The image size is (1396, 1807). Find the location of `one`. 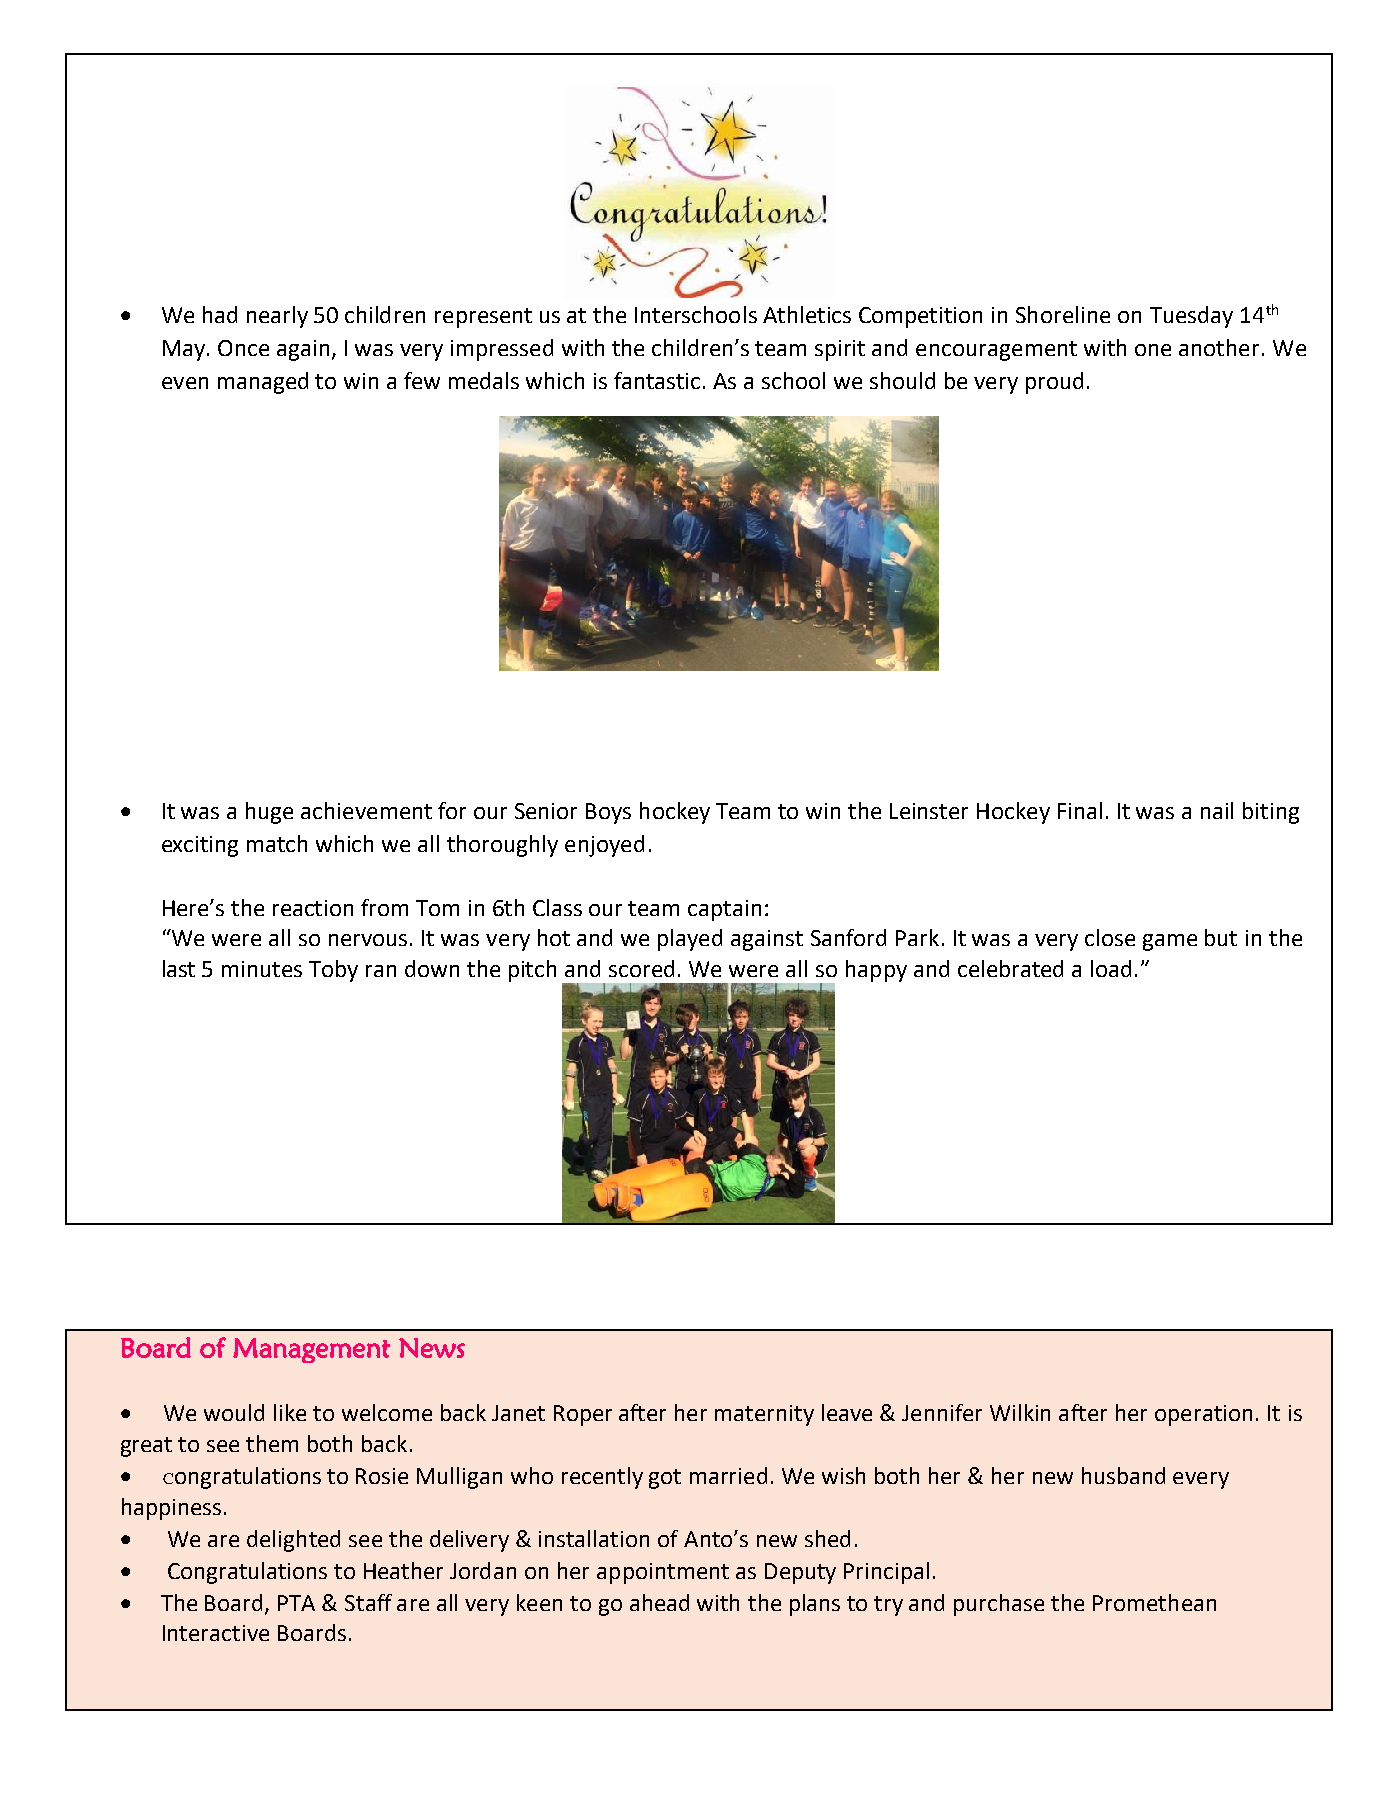

one is located at coordinates (1153, 350).
